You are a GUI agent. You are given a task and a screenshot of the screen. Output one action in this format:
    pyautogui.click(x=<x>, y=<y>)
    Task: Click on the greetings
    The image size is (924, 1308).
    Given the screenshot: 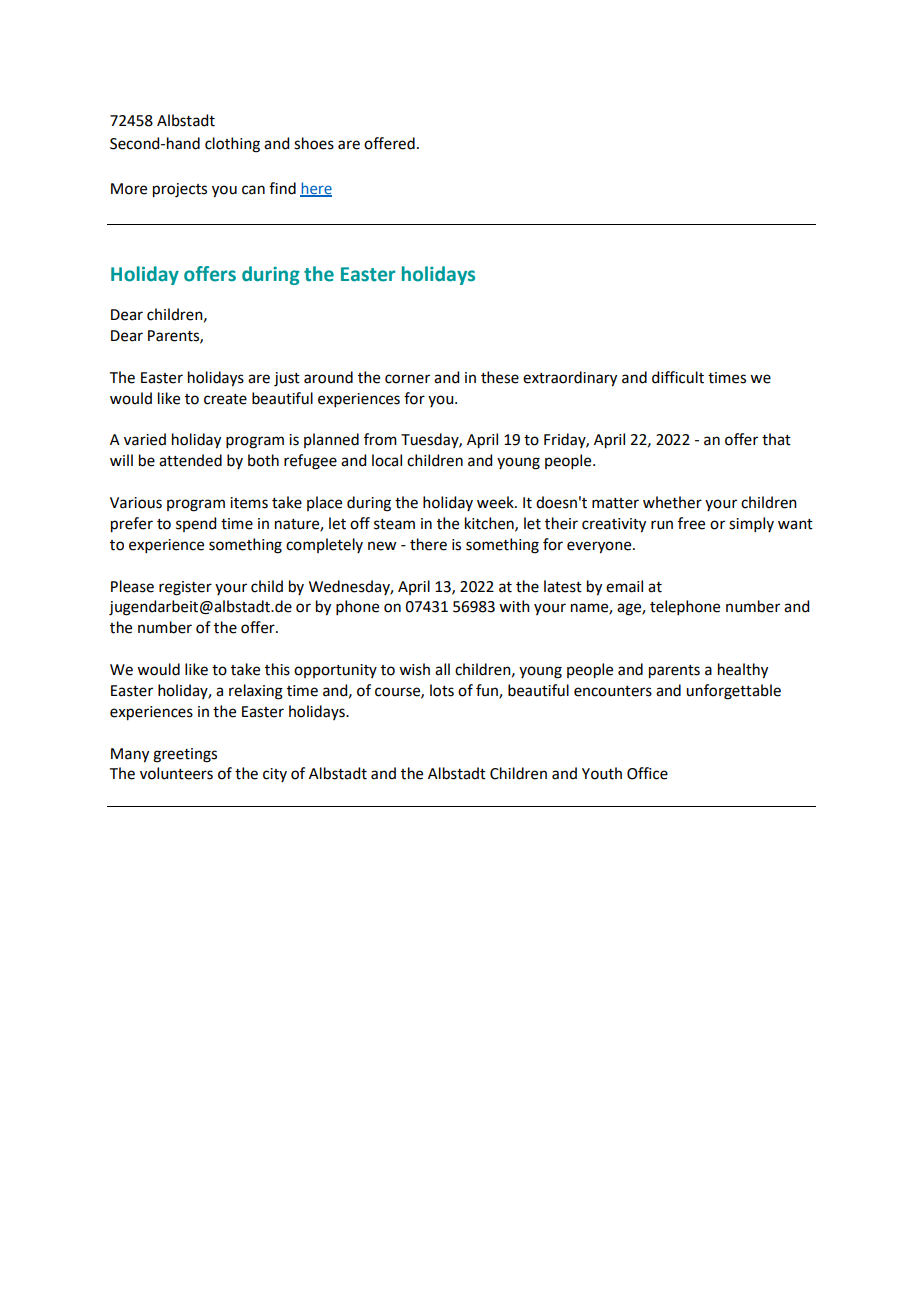 What is the action you would take?
    pyautogui.click(x=185, y=755)
